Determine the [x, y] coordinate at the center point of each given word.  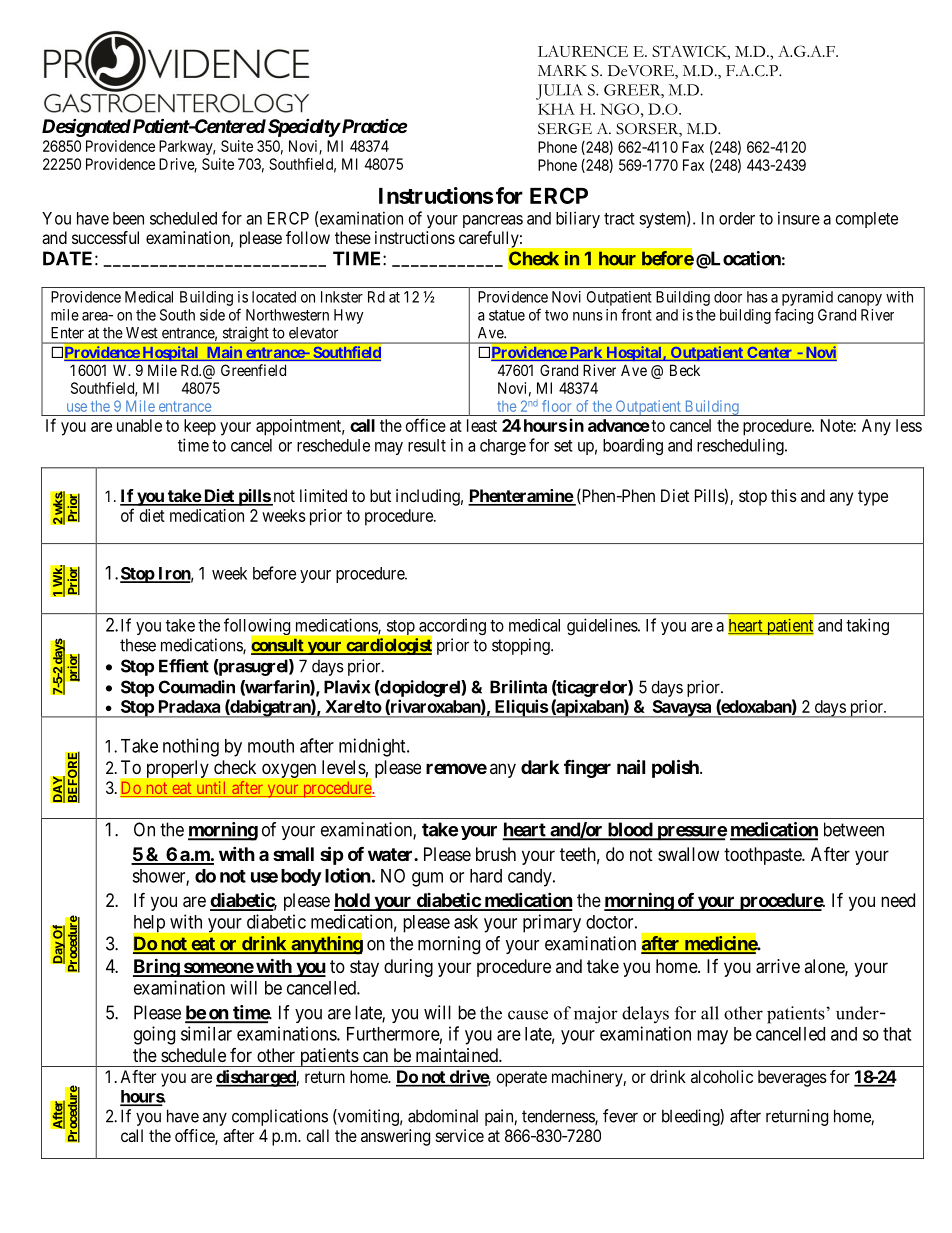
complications [280, 1117]
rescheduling [741, 446]
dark [540, 767]
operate [522, 1079]
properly [178, 769]
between [854, 829]
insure [799, 218]
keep [200, 427]
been [128, 218]
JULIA [559, 92]
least [482, 425]
